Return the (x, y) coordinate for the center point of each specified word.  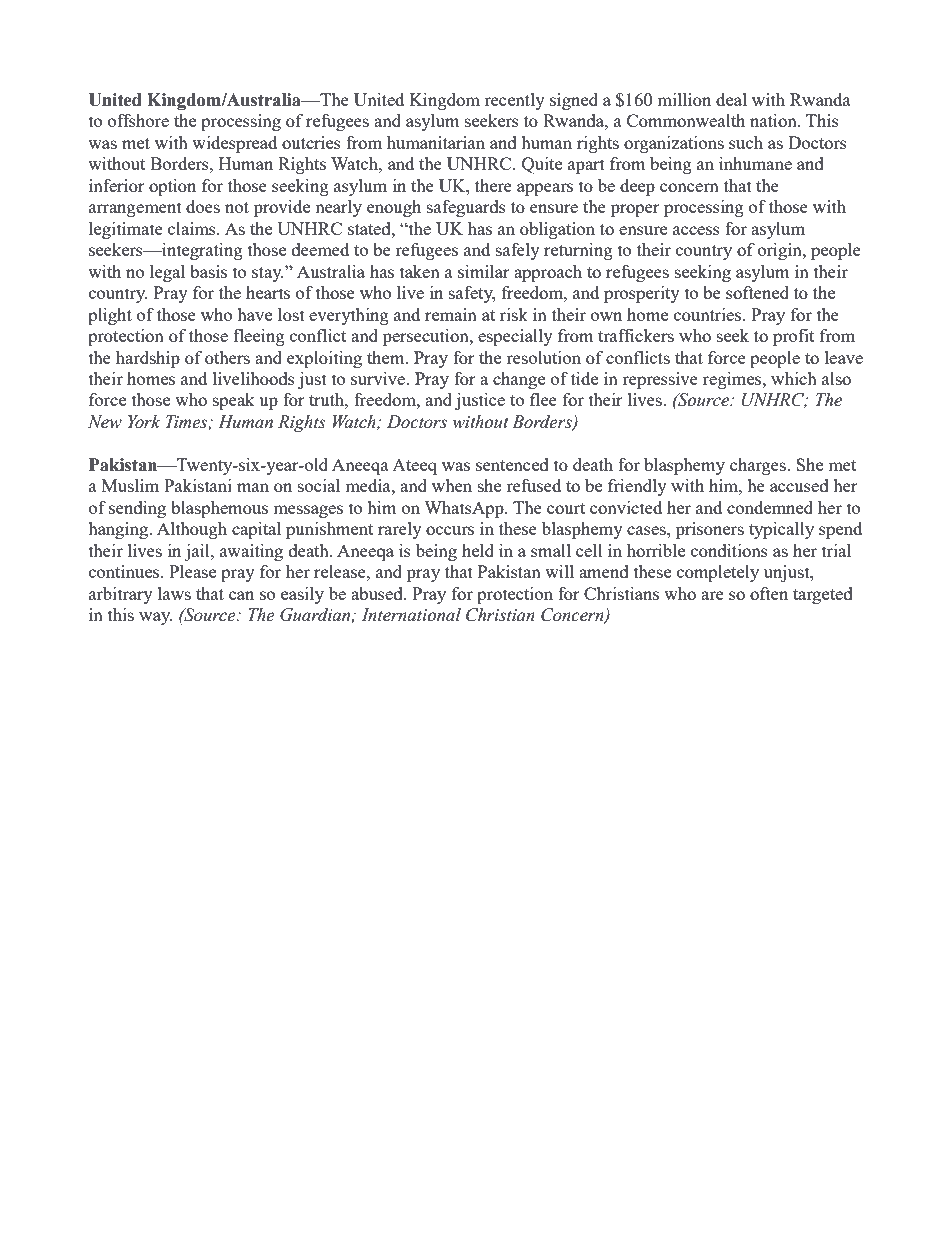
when (452, 485)
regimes (733, 380)
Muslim (130, 485)
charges (759, 466)
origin (781, 251)
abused (378, 593)
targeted (823, 595)
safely (518, 251)
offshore (138, 120)
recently (514, 101)
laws (174, 593)
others (227, 357)
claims (193, 228)
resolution (543, 357)
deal (731, 99)
